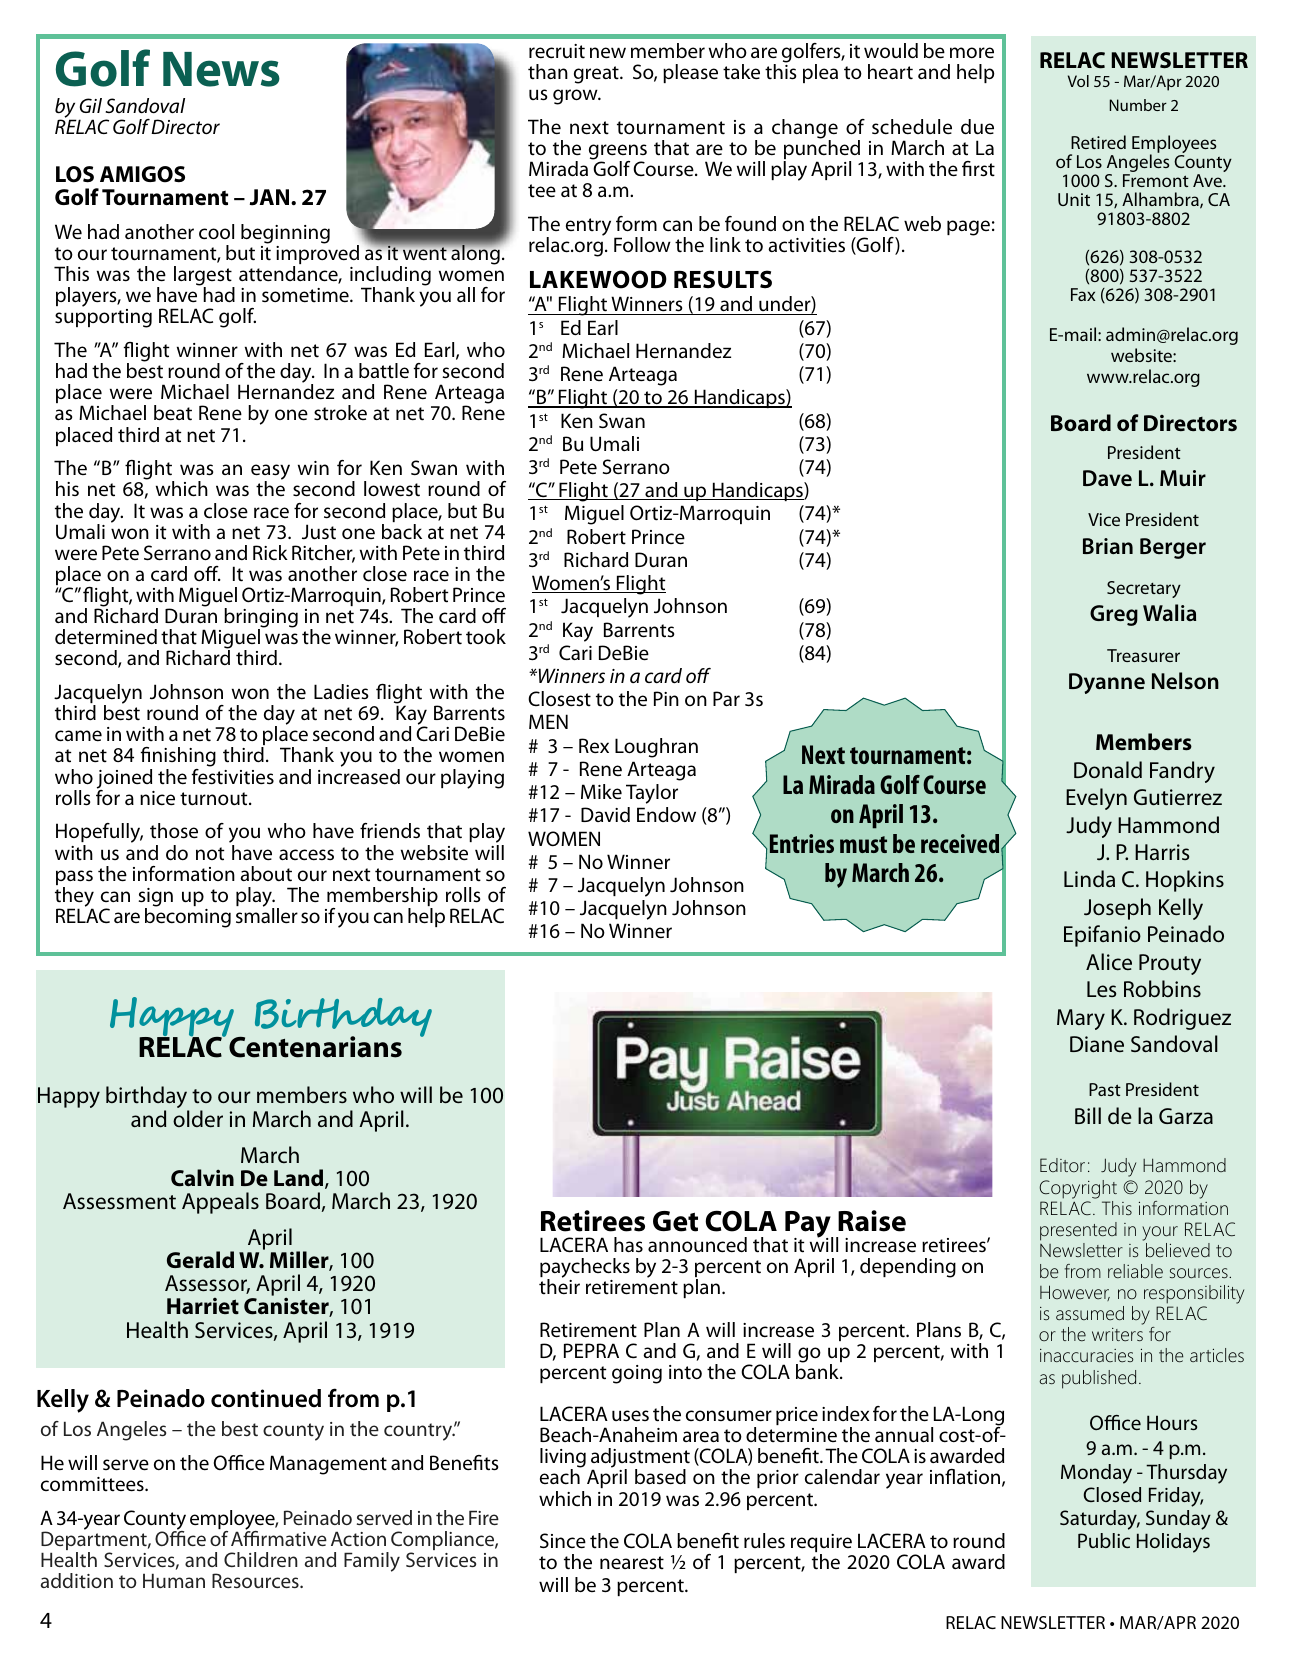 The width and height of the document is (1292, 1672). Describe the element at coordinates (261, 1559) in the document. I see `Children` at that location.
